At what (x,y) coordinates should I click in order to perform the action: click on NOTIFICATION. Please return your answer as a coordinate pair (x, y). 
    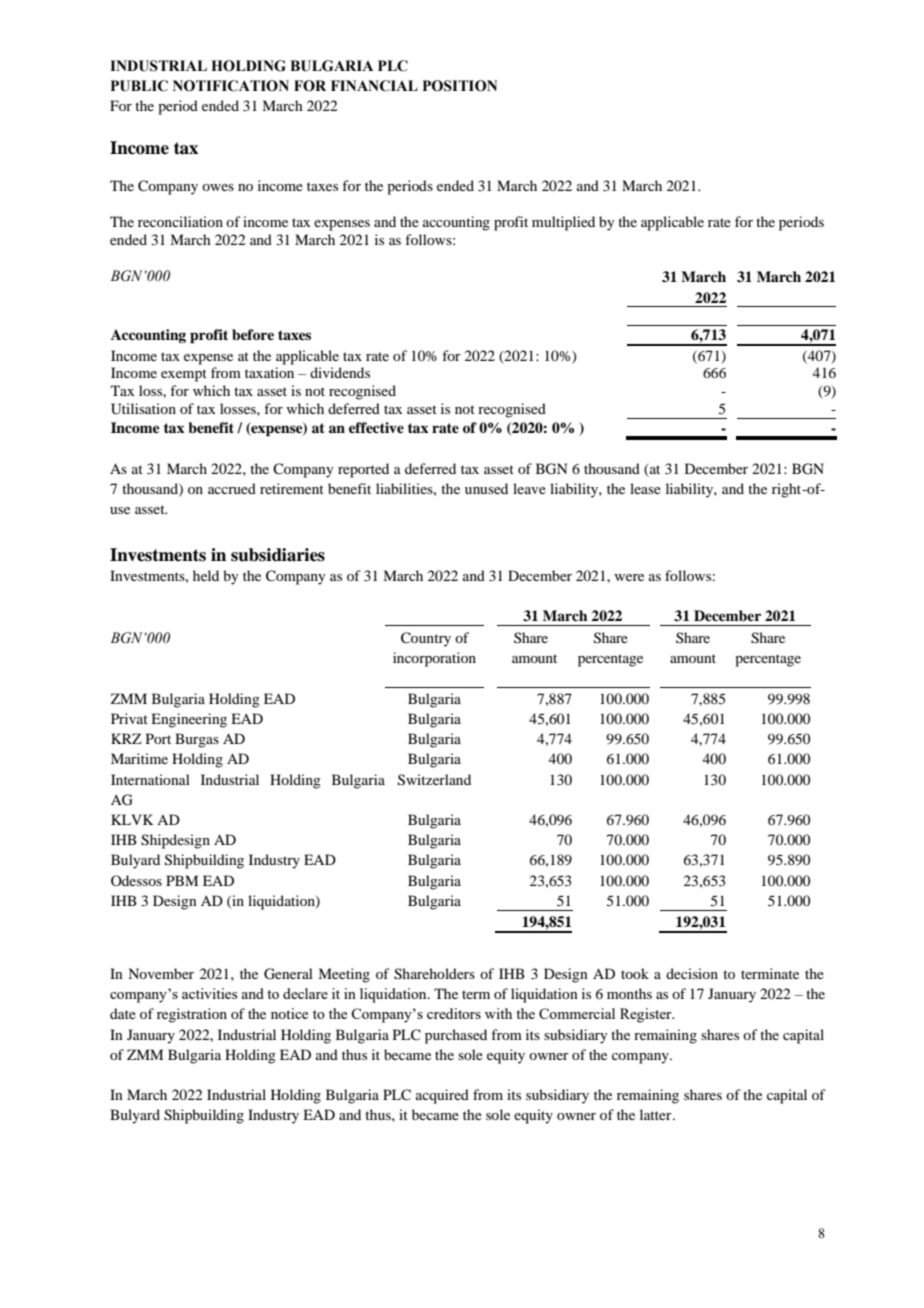
    Looking at the image, I should click on (231, 86).
